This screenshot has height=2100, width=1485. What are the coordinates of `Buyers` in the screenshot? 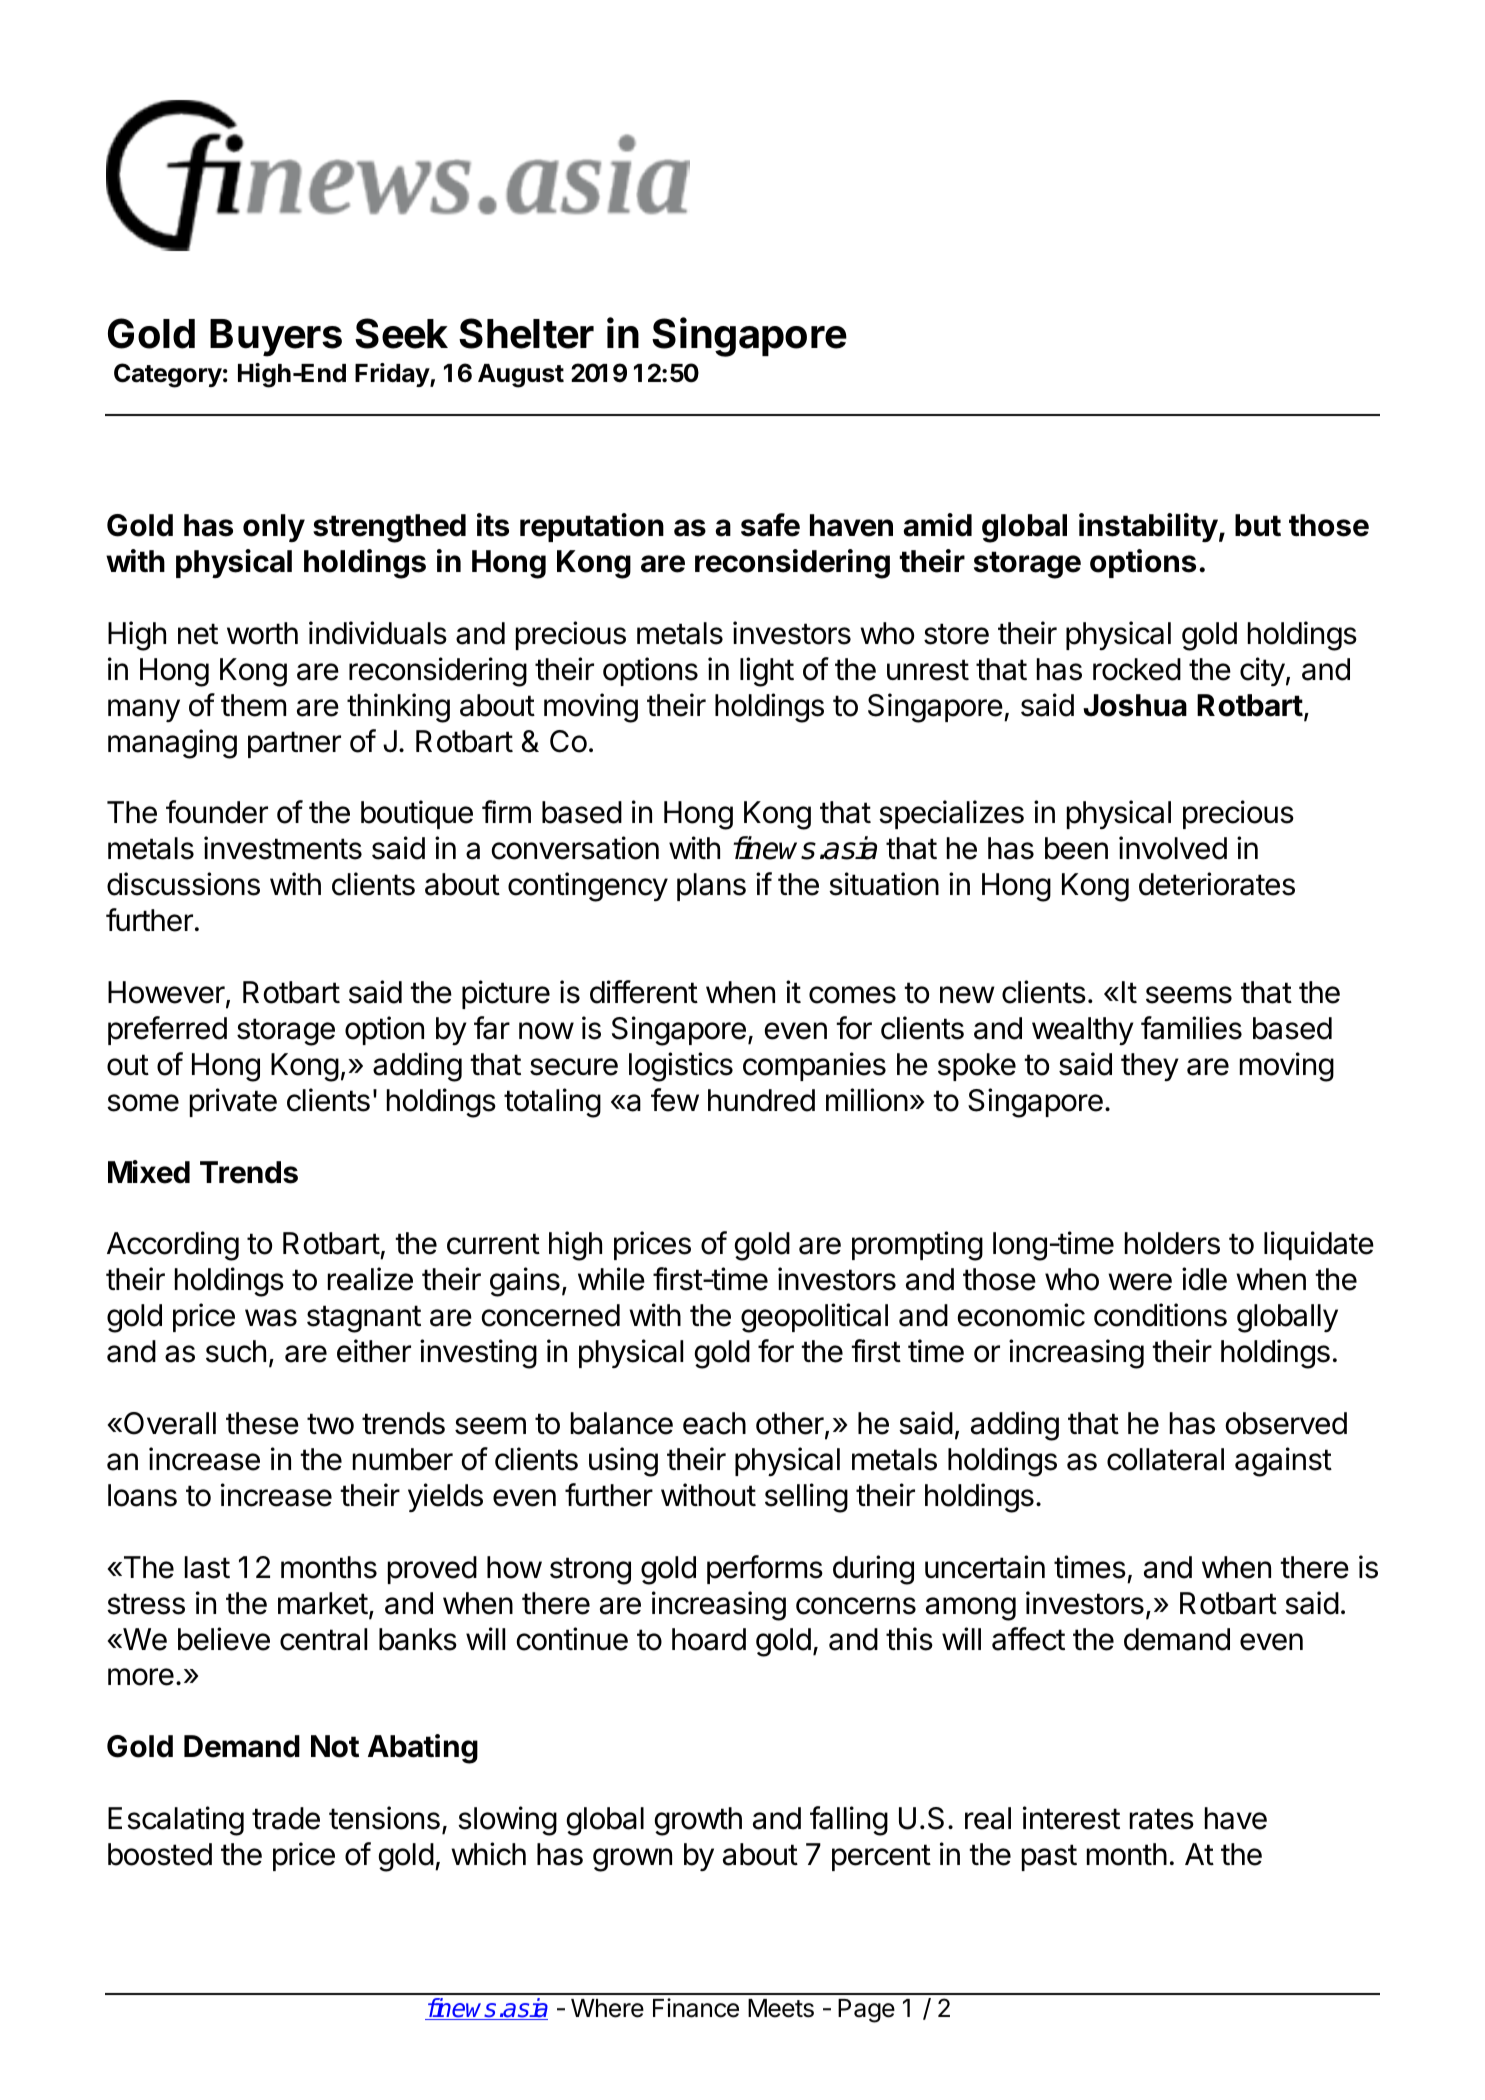 It's located at (276, 338).
